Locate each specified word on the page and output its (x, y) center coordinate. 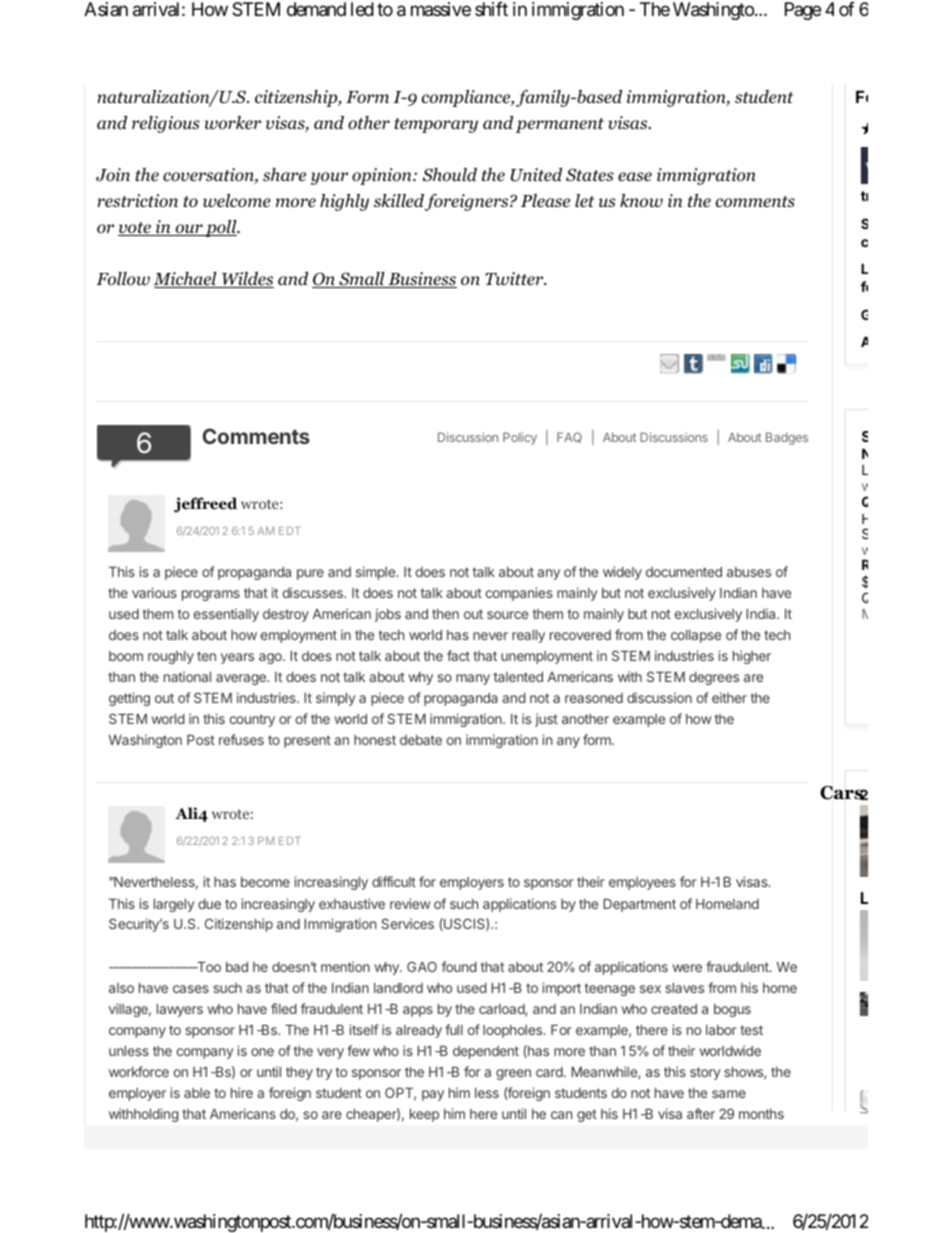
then (445, 614)
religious (166, 124)
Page (803, 11)
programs (211, 595)
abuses (749, 572)
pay (433, 1095)
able (197, 1093)
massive (441, 9)
